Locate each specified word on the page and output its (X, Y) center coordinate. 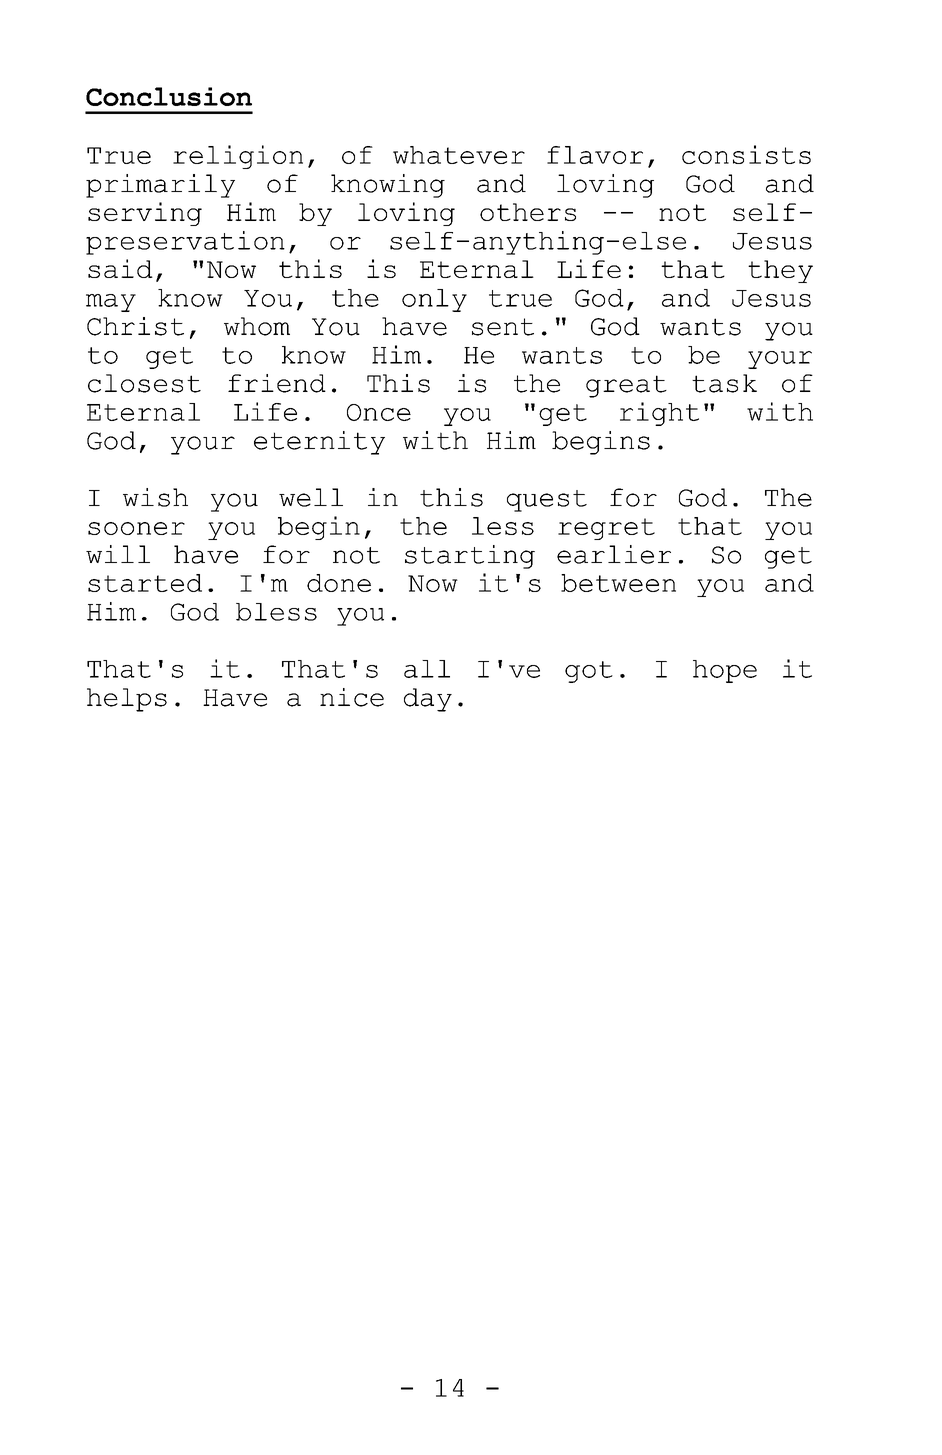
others (528, 212)
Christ (135, 326)
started (145, 583)
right (659, 414)
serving (145, 214)
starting (470, 557)
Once (379, 412)
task (724, 383)
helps (127, 700)
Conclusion (169, 96)
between (618, 583)
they (780, 271)
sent (503, 327)
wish (155, 497)
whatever (459, 155)
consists (746, 154)
